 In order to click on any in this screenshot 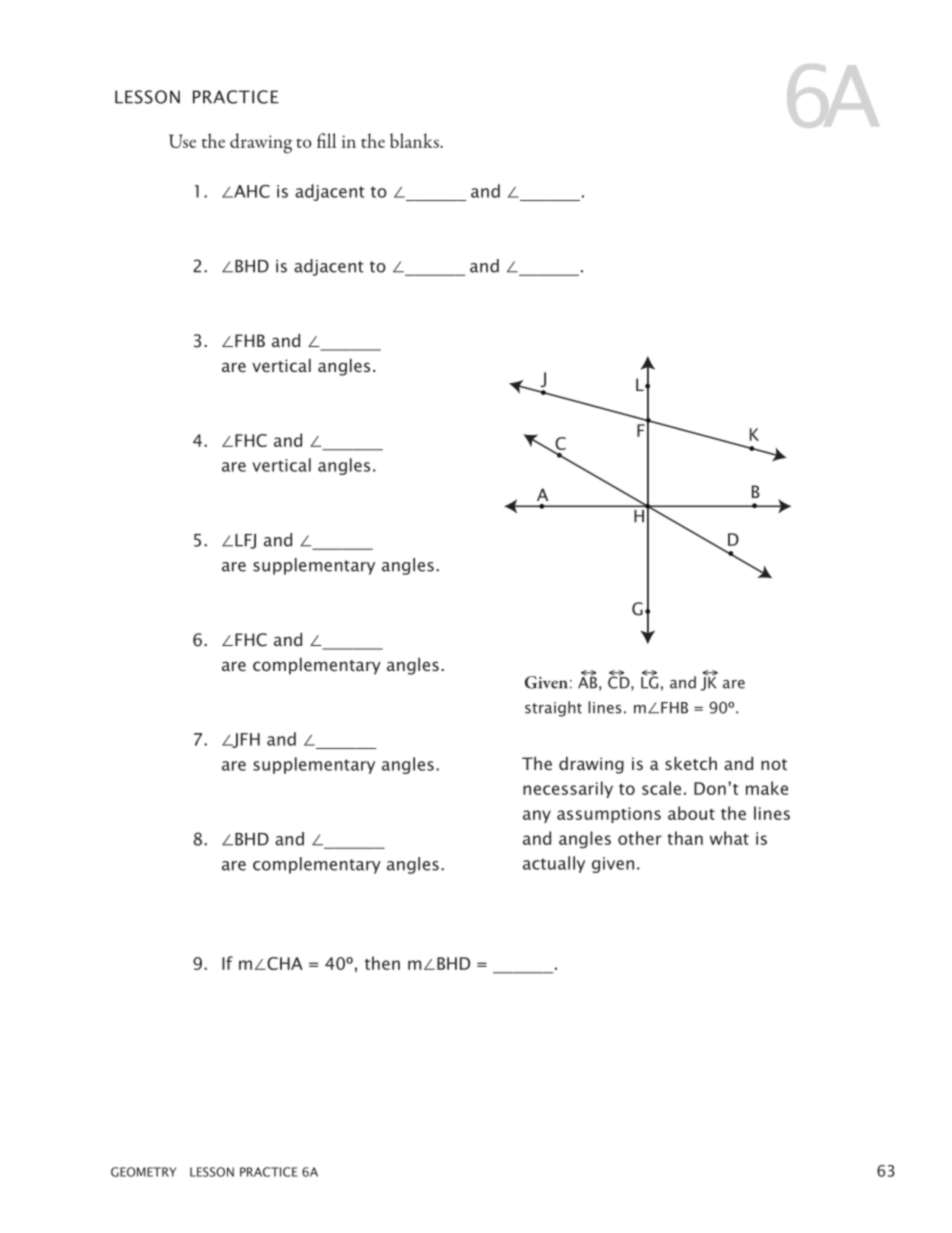, I will do `click(537, 816)`.
